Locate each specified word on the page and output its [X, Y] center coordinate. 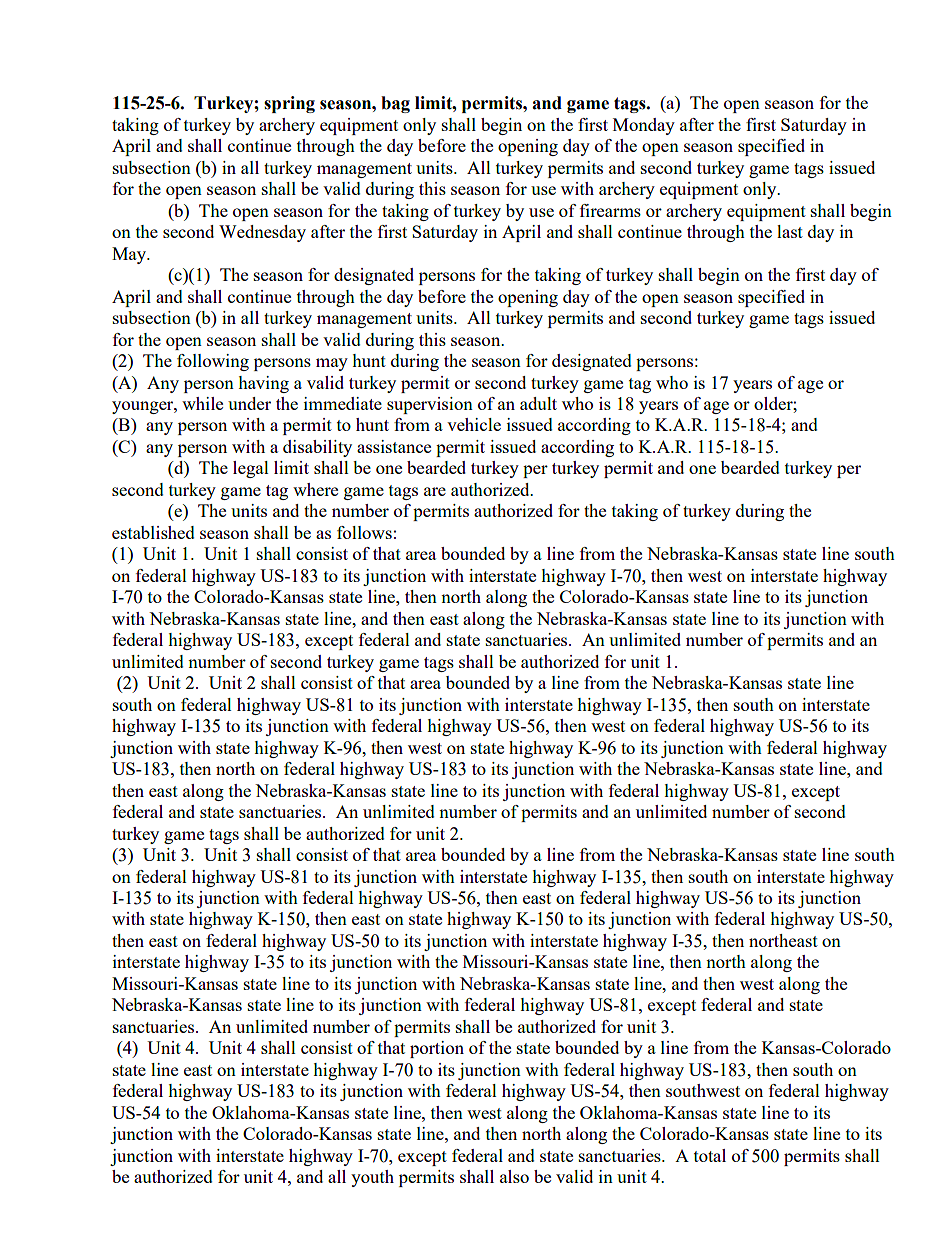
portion [437, 1049]
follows [364, 532]
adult [538, 403]
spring [289, 104]
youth [372, 1178]
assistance [394, 446]
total [710, 1155]
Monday [644, 126]
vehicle [474, 424]
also [514, 1176]
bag [395, 104]
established [153, 532]
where [315, 489]
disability [317, 448]
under [249, 403]
